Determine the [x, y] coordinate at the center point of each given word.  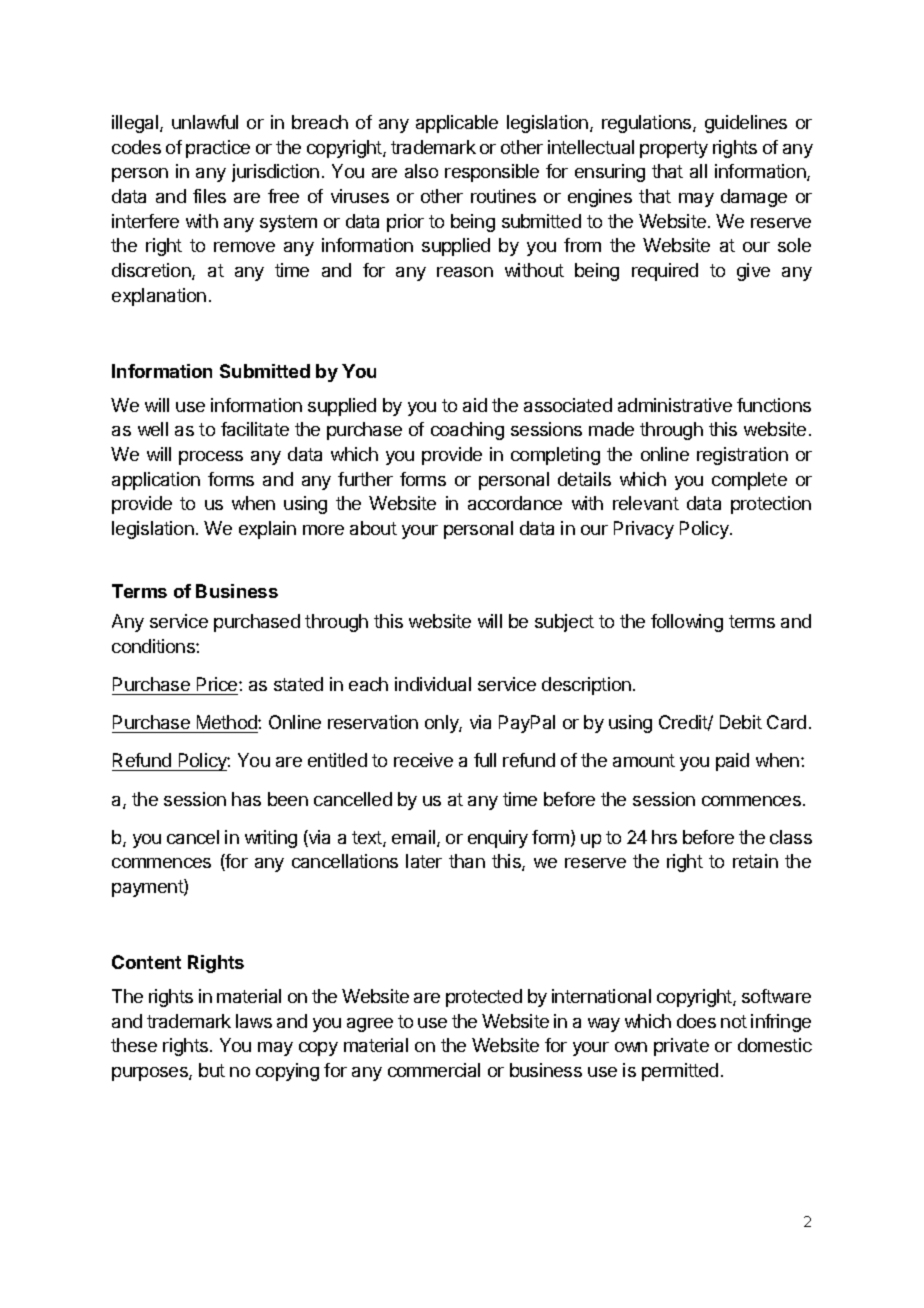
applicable [457, 124]
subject [564, 623]
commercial [434, 1070]
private [681, 1047]
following [687, 623]
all [698, 171]
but [212, 1070]
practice [218, 149]
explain [267, 530]
